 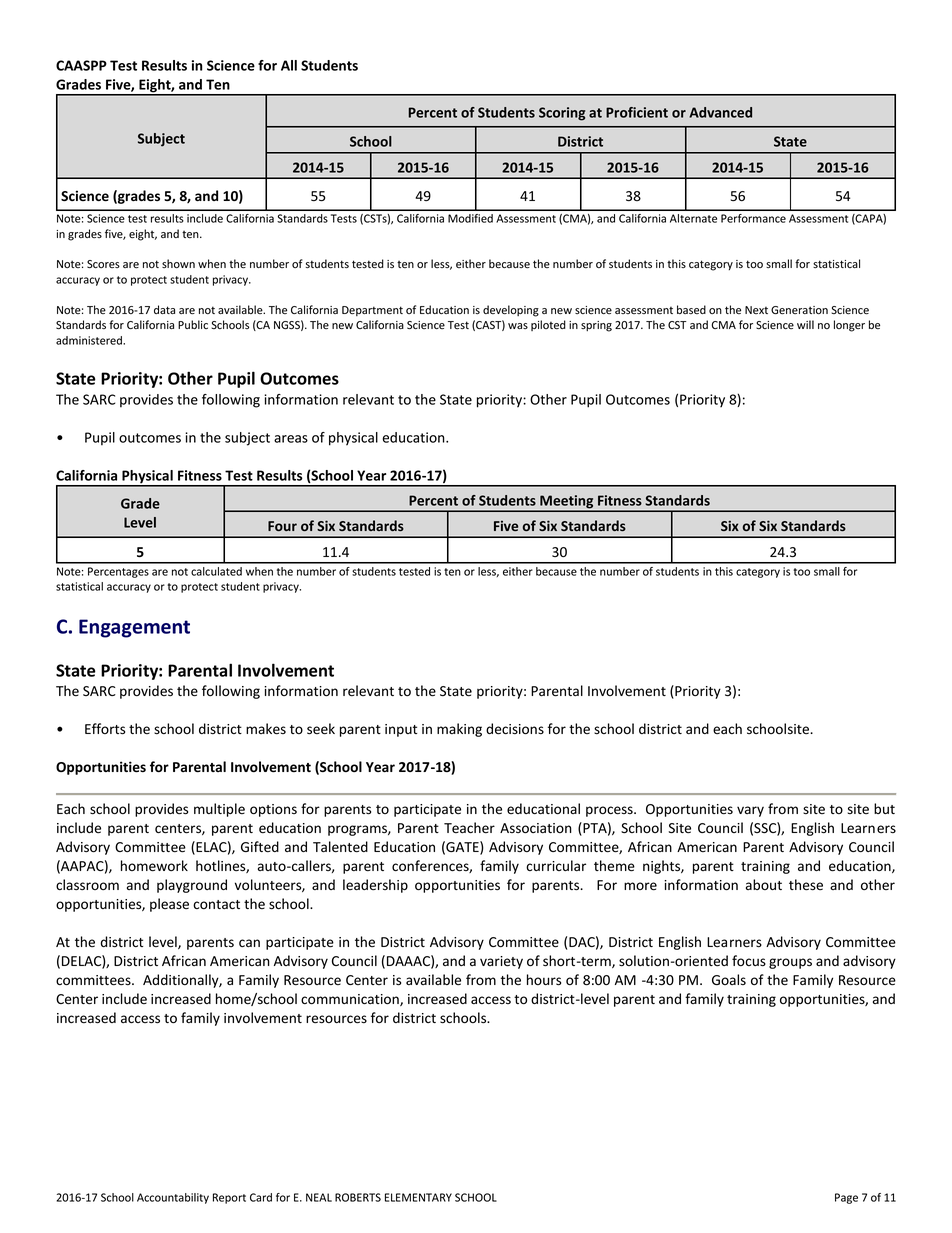 I want to click on vary, so click(x=750, y=811).
